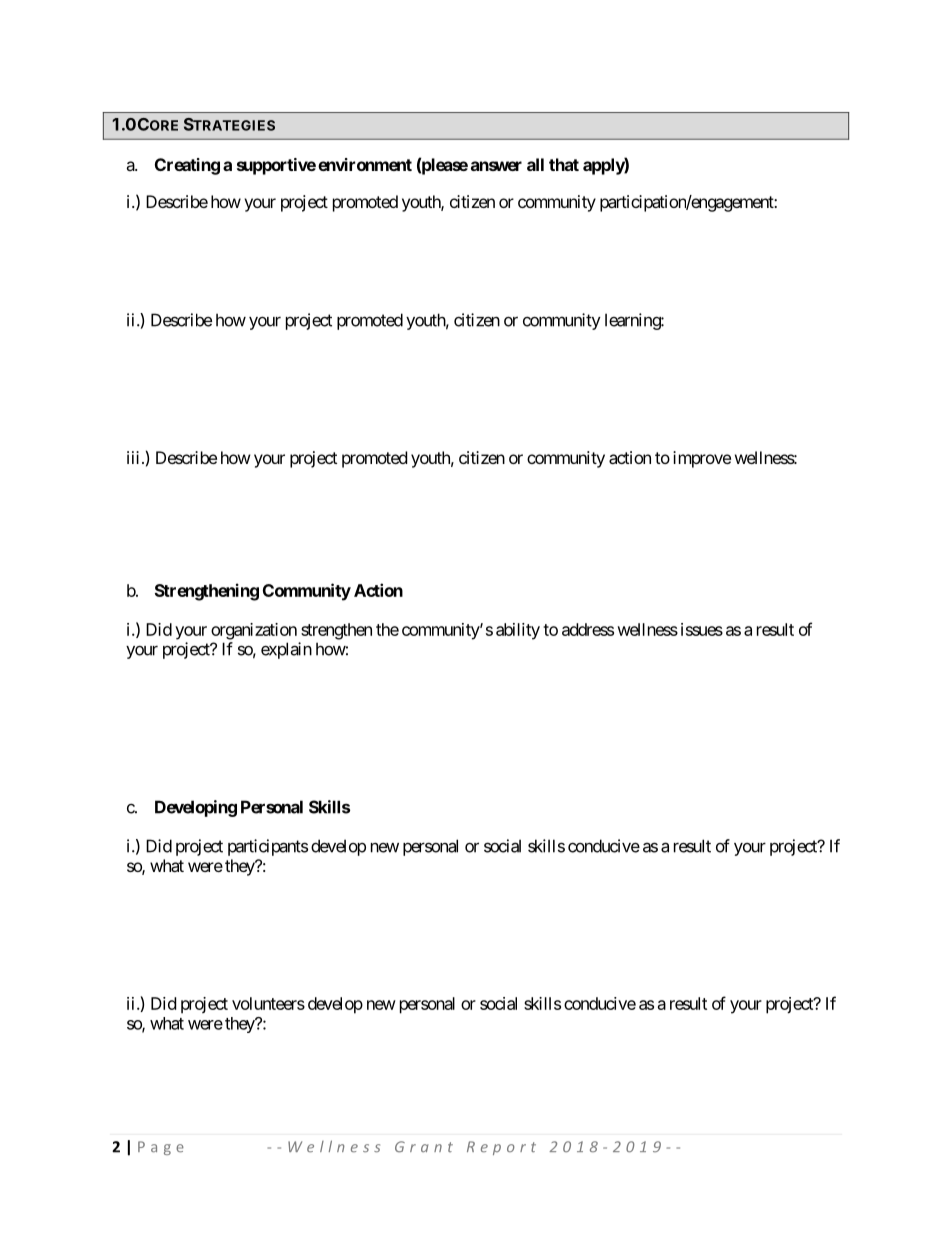  What do you see at coordinates (187, 166) in the image?
I see `Creating` at bounding box center [187, 166].
